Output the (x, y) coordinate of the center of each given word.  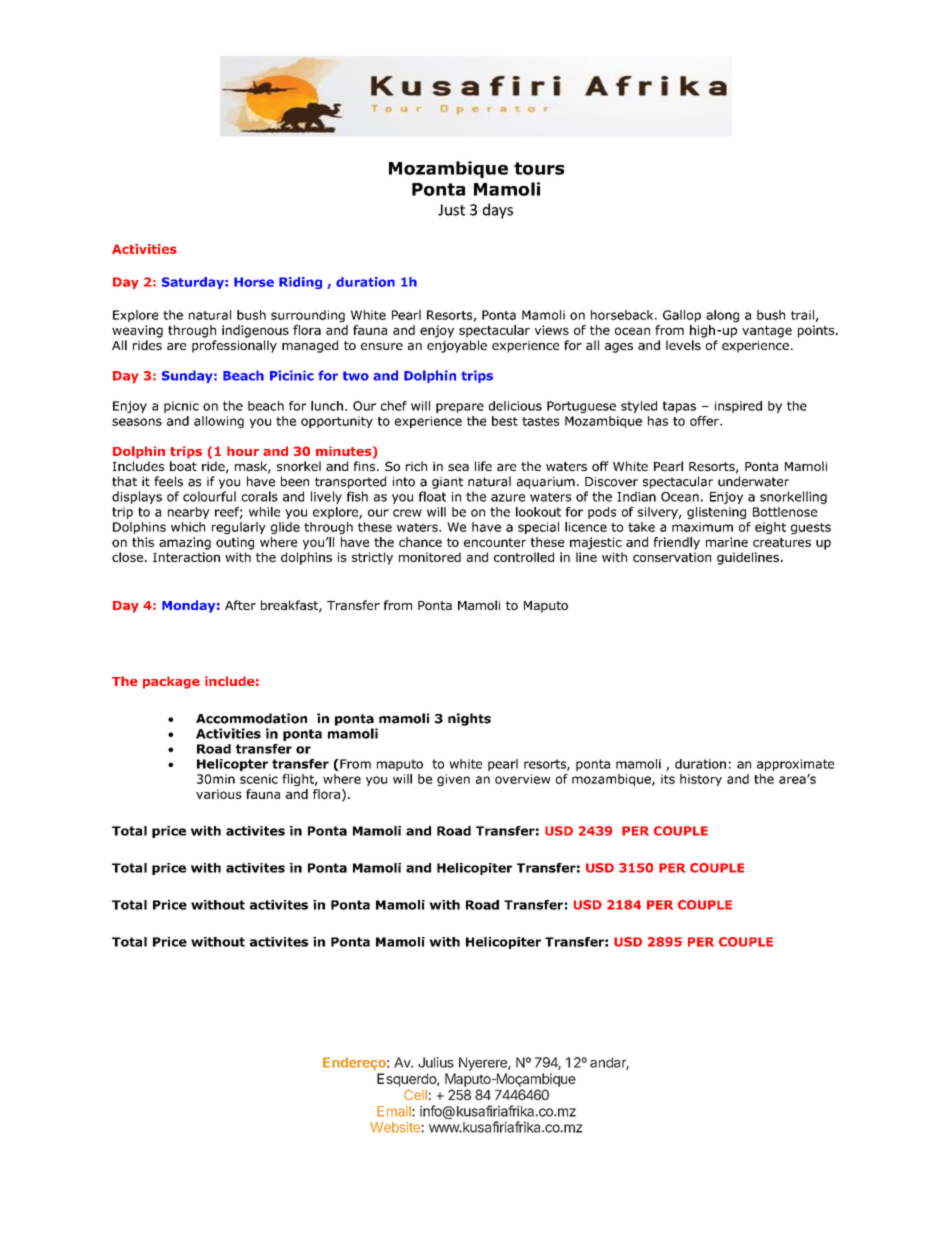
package (171, 682)
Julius (436, 1062)
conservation (672, 557)
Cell (415, 1094)
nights (469, 719)
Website (396, 1127)
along (722, 316)
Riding (300, 283)
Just (451, 210)
